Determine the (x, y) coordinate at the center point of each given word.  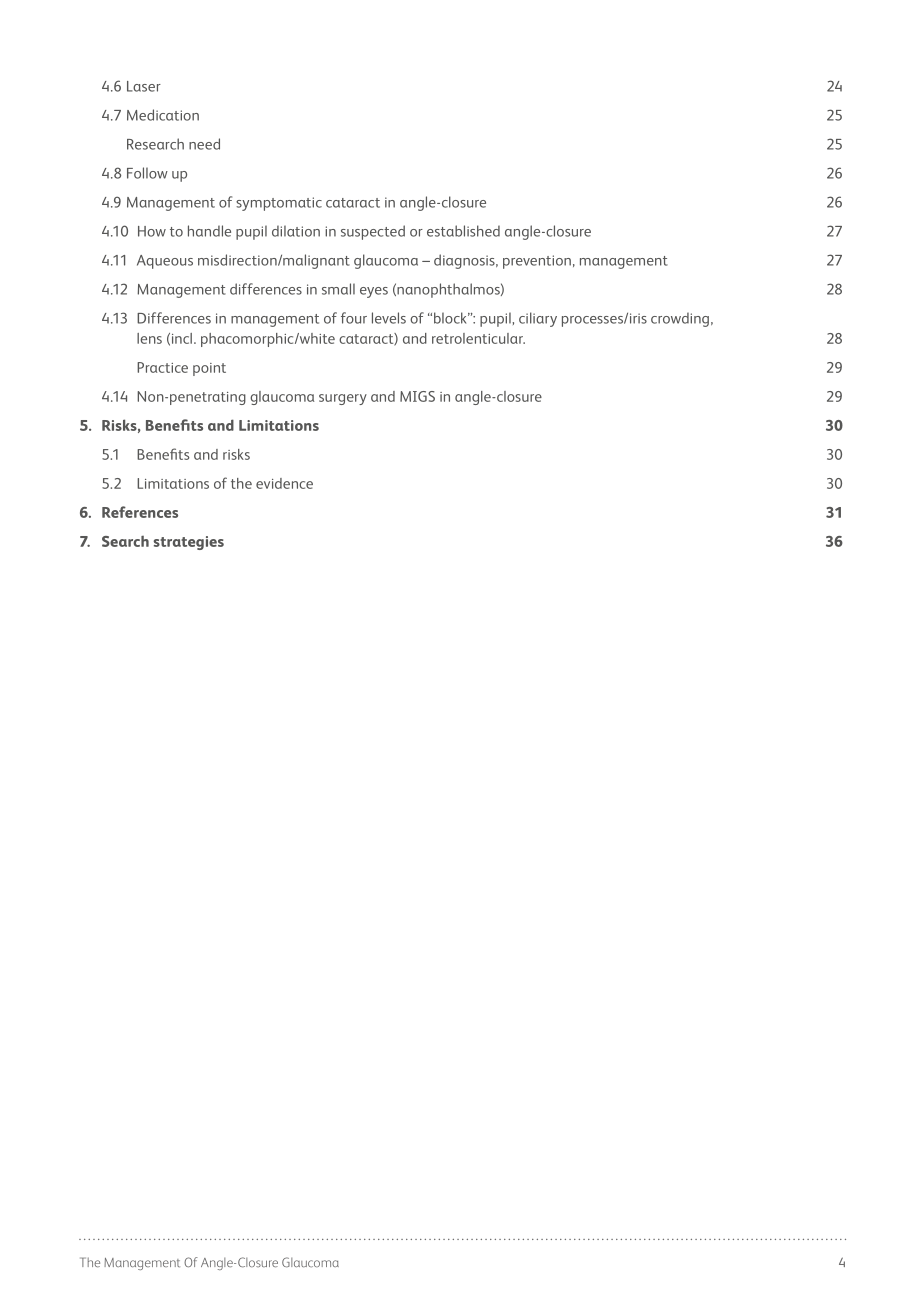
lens (149, 338)
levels (389, 318)
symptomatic (279, 204)
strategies (189, 543)
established (463, 231)
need (204, 144)
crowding (680, 319)
